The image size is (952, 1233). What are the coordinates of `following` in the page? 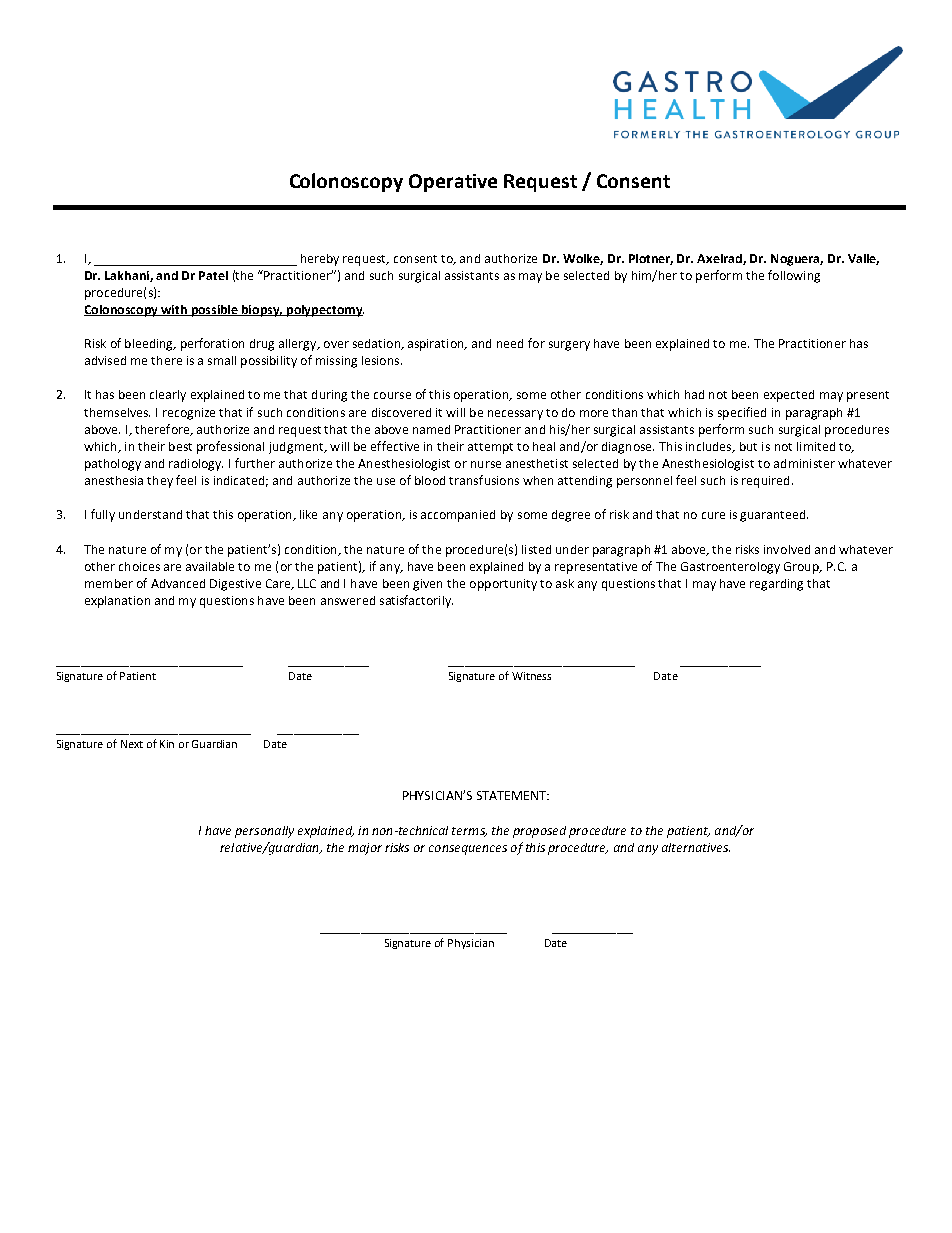 It's located at (794, 276).
